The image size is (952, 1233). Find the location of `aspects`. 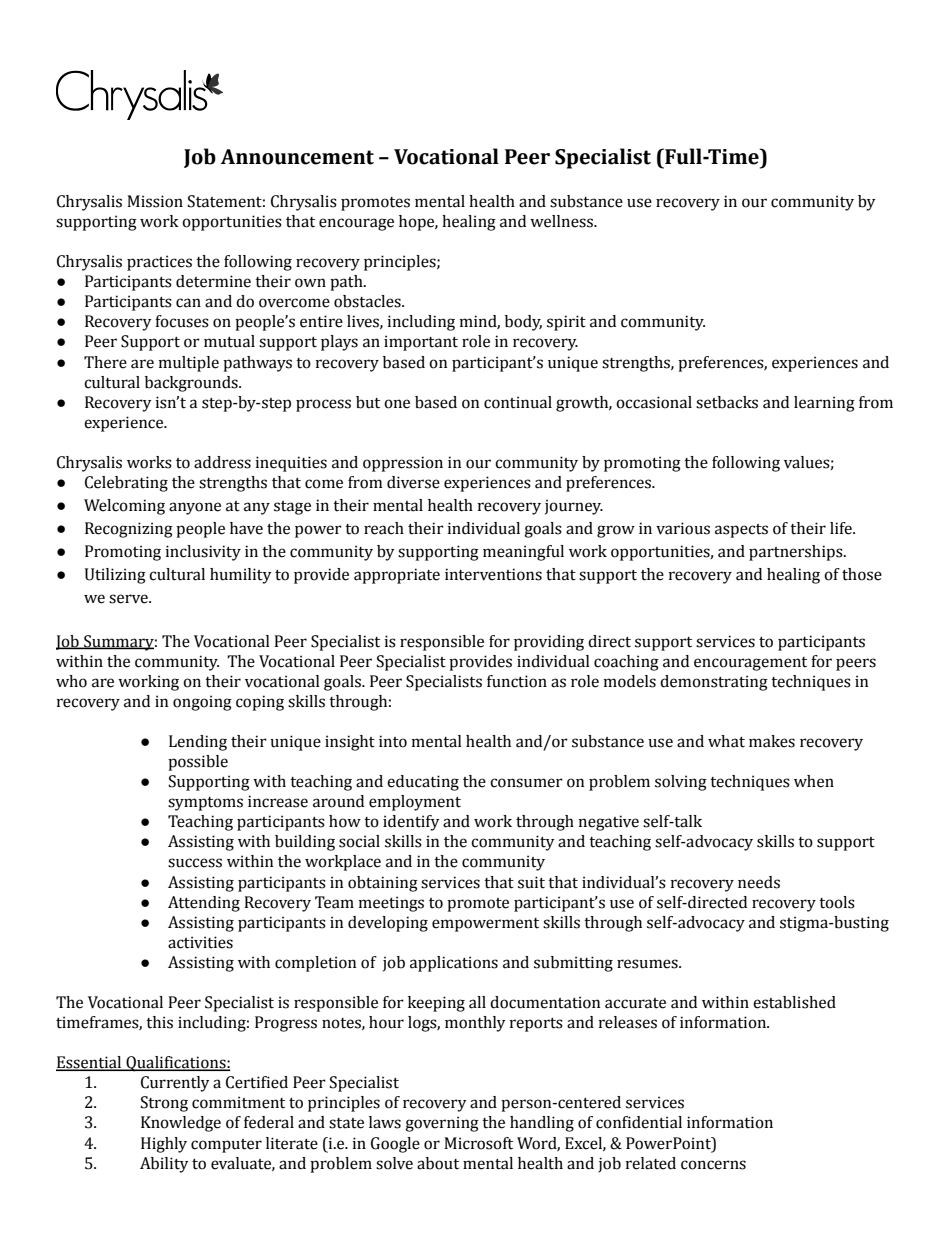

aspects is located at coordinates (741, 531).
